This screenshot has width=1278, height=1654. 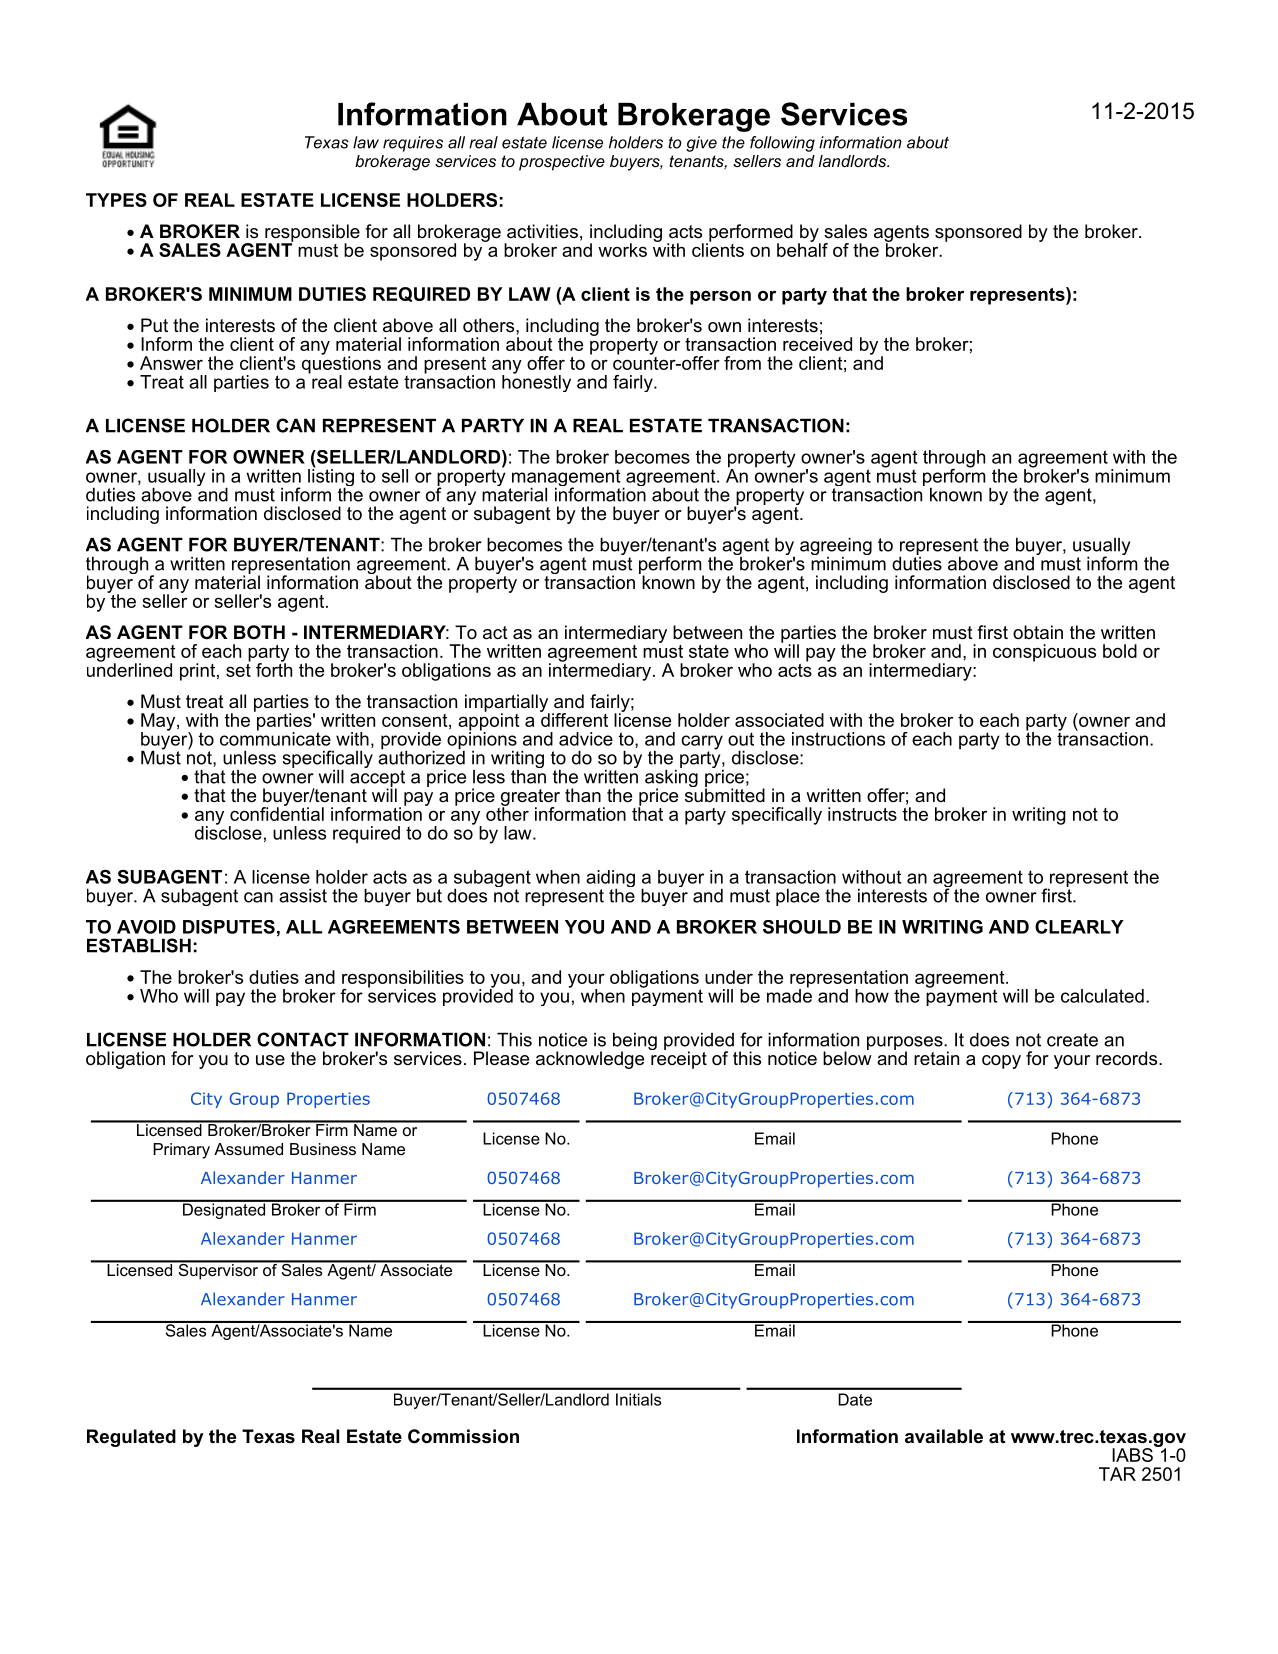 What do you see at coordinates (562, 163) in the screenshot?
I see `prospective` at bounding box center [562, 163].
